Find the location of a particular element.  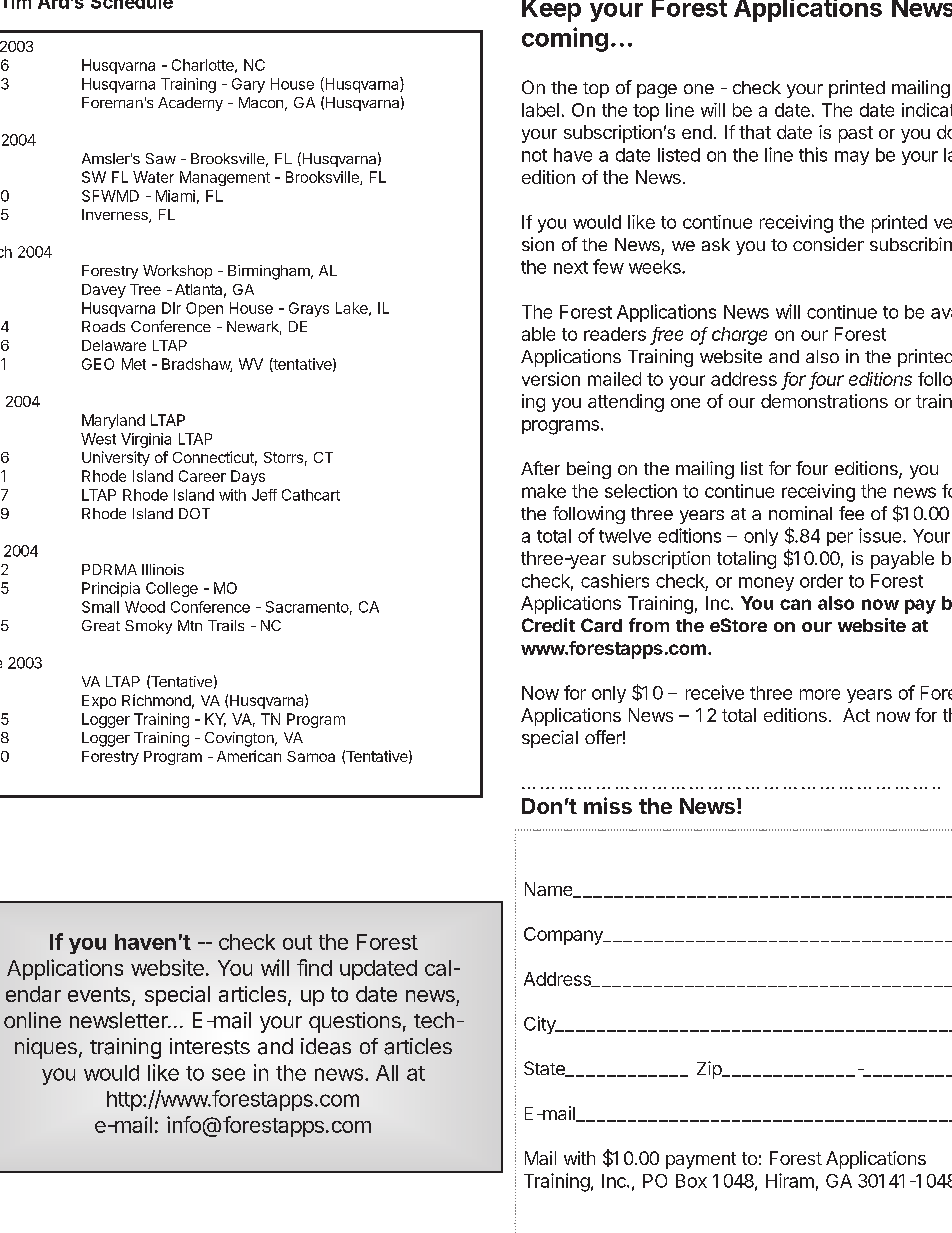

coming is located at coordinates (565, 39).
